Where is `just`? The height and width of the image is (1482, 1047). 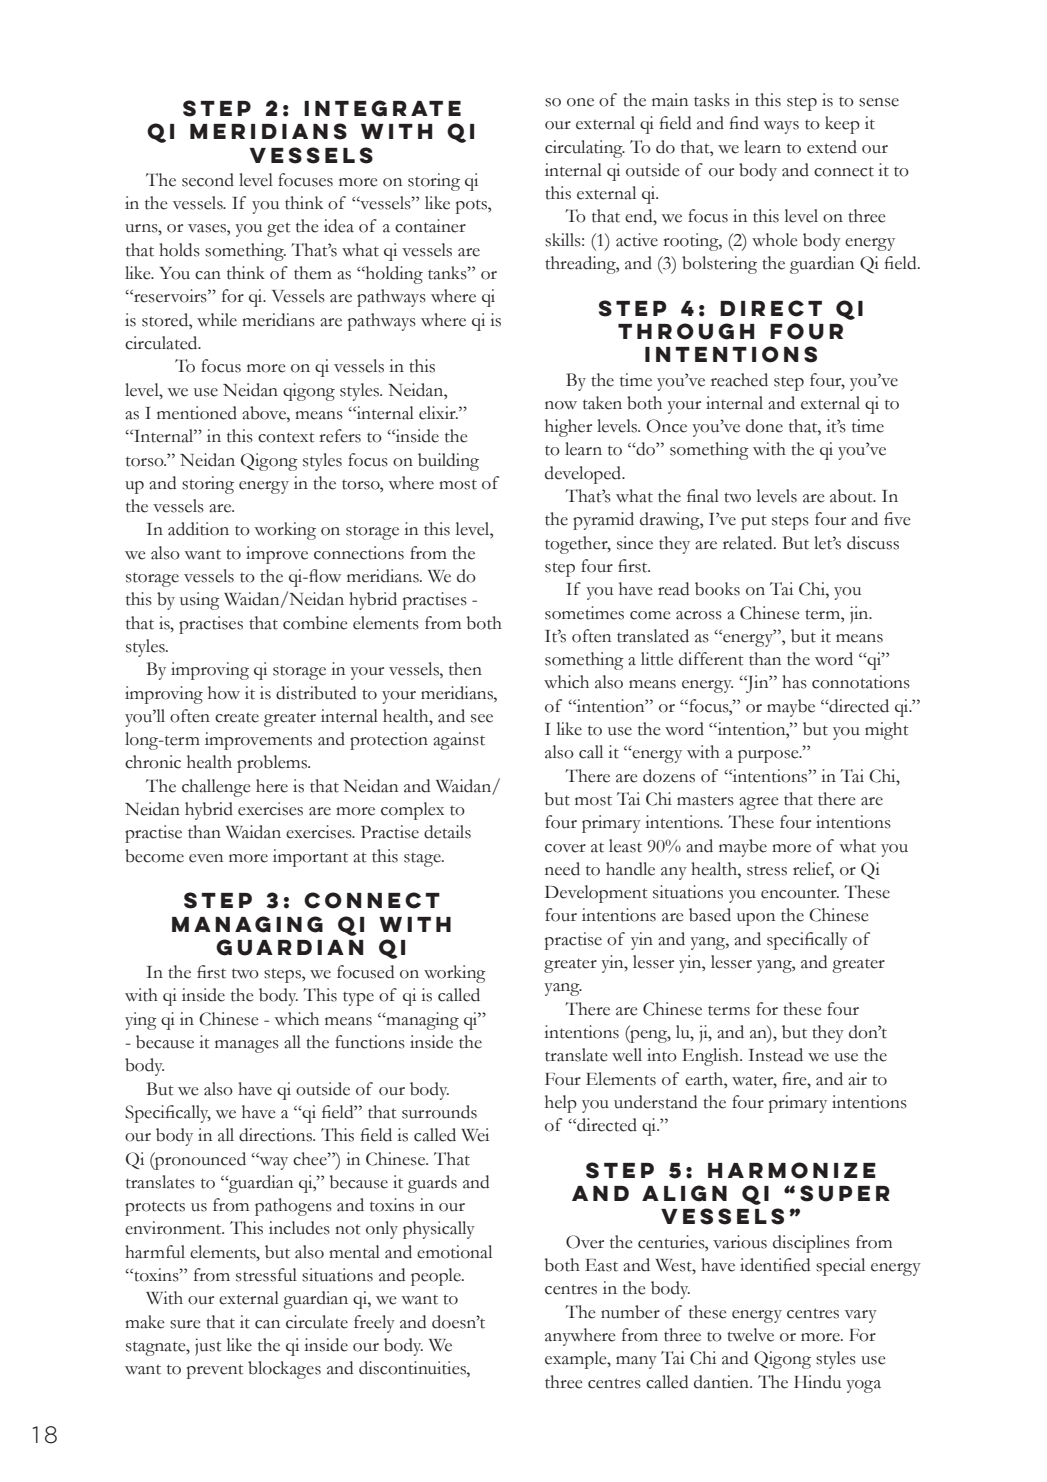
just is located at coordinates (208, 1347).
